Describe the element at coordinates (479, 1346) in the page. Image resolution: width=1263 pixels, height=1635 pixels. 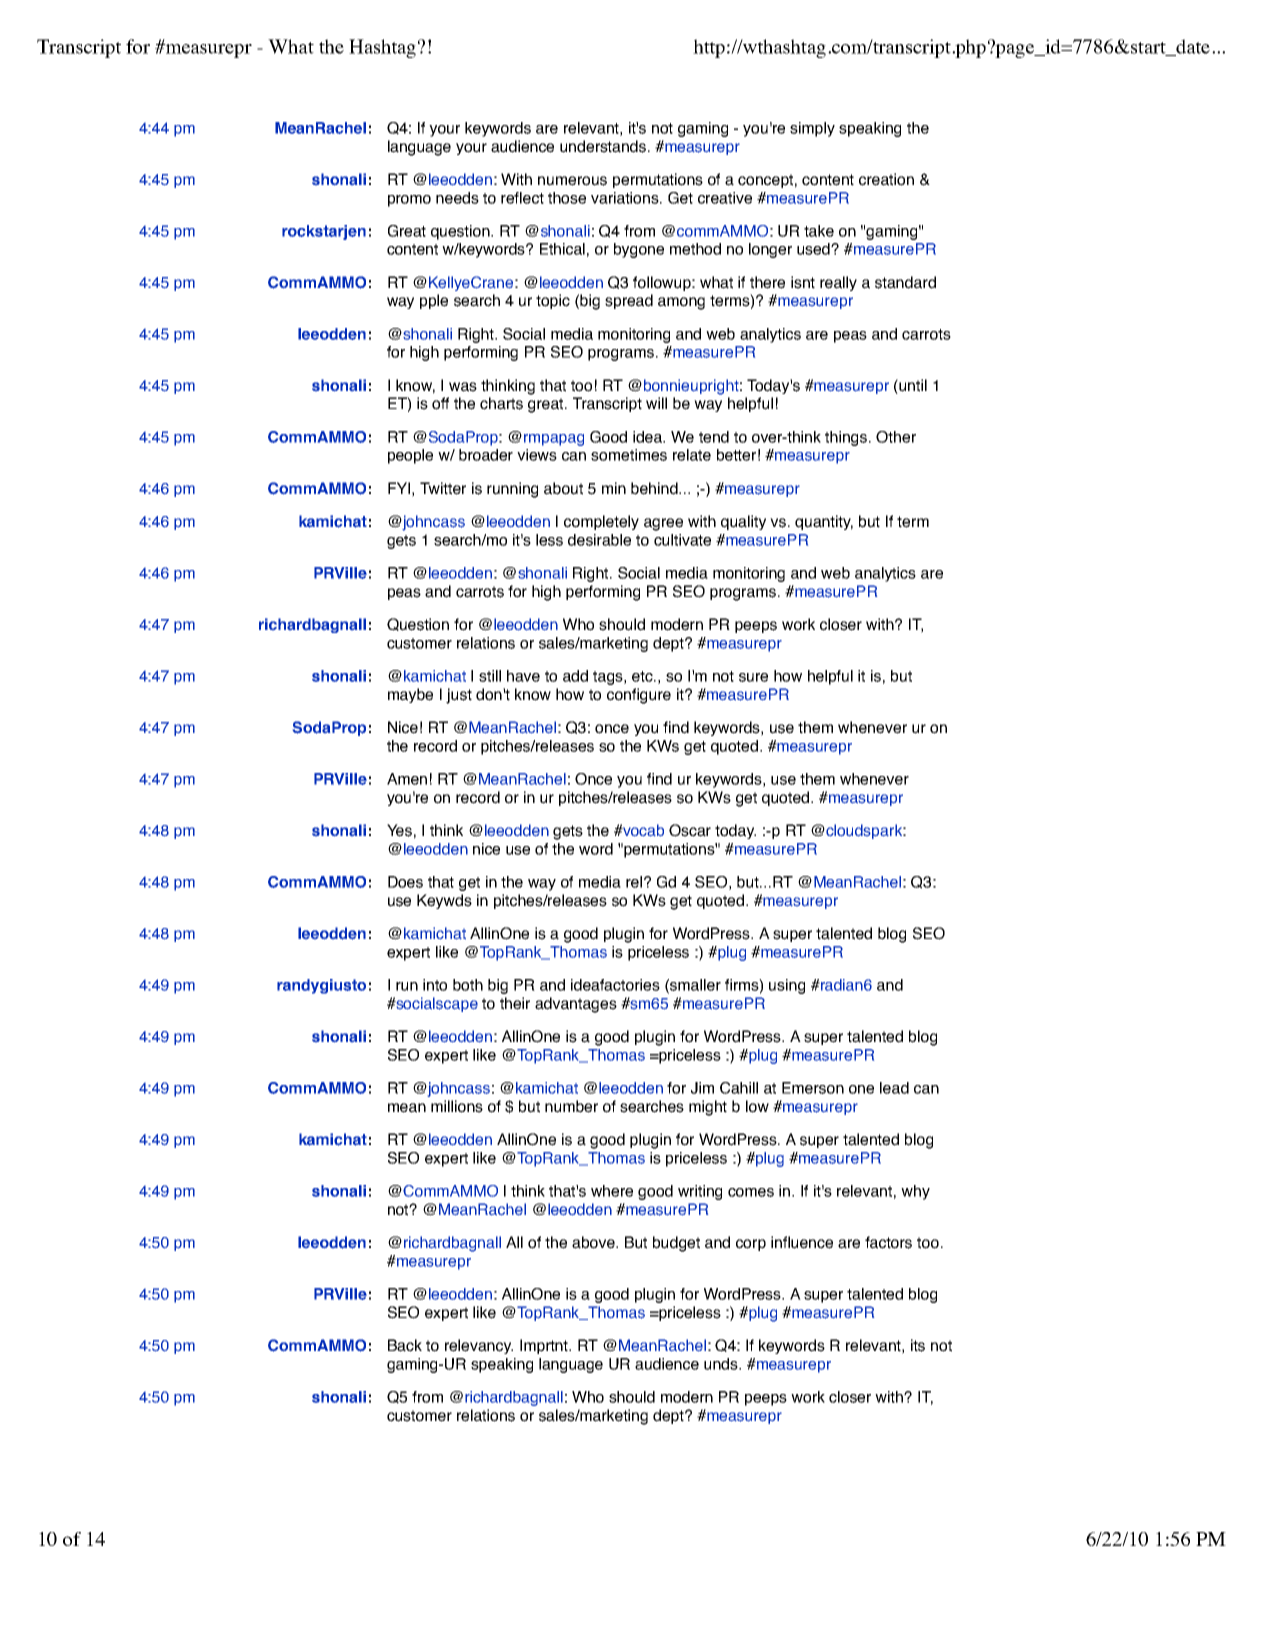
I see `relevancy` at that location.
